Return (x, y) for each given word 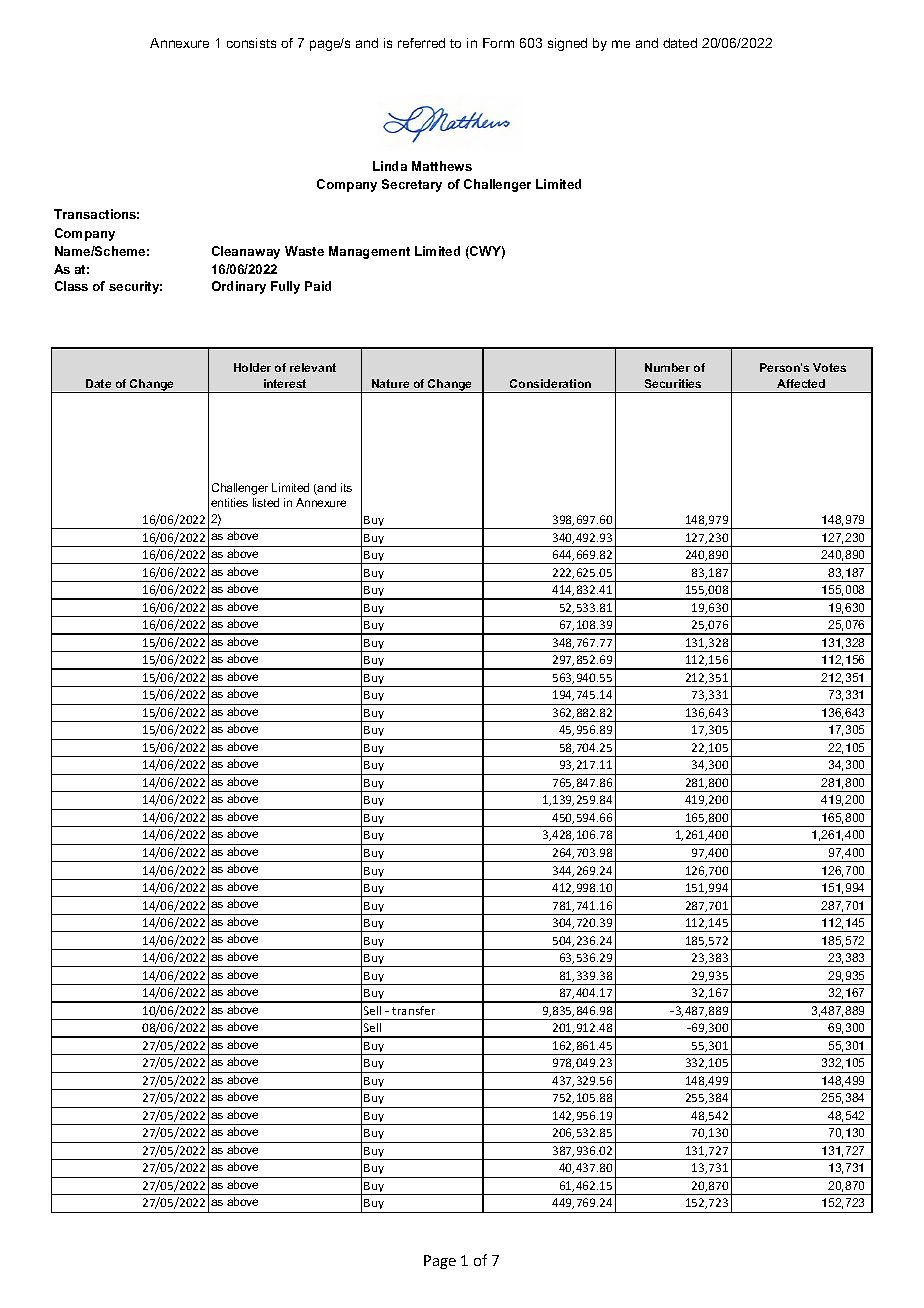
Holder (252, 367)
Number (667, 367)
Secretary (412, 185)
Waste (304, 251)
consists (251, 43)
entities (229, 502)
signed (567, 44)
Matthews (442, 166)
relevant (313, 367)
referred (421, 43)
